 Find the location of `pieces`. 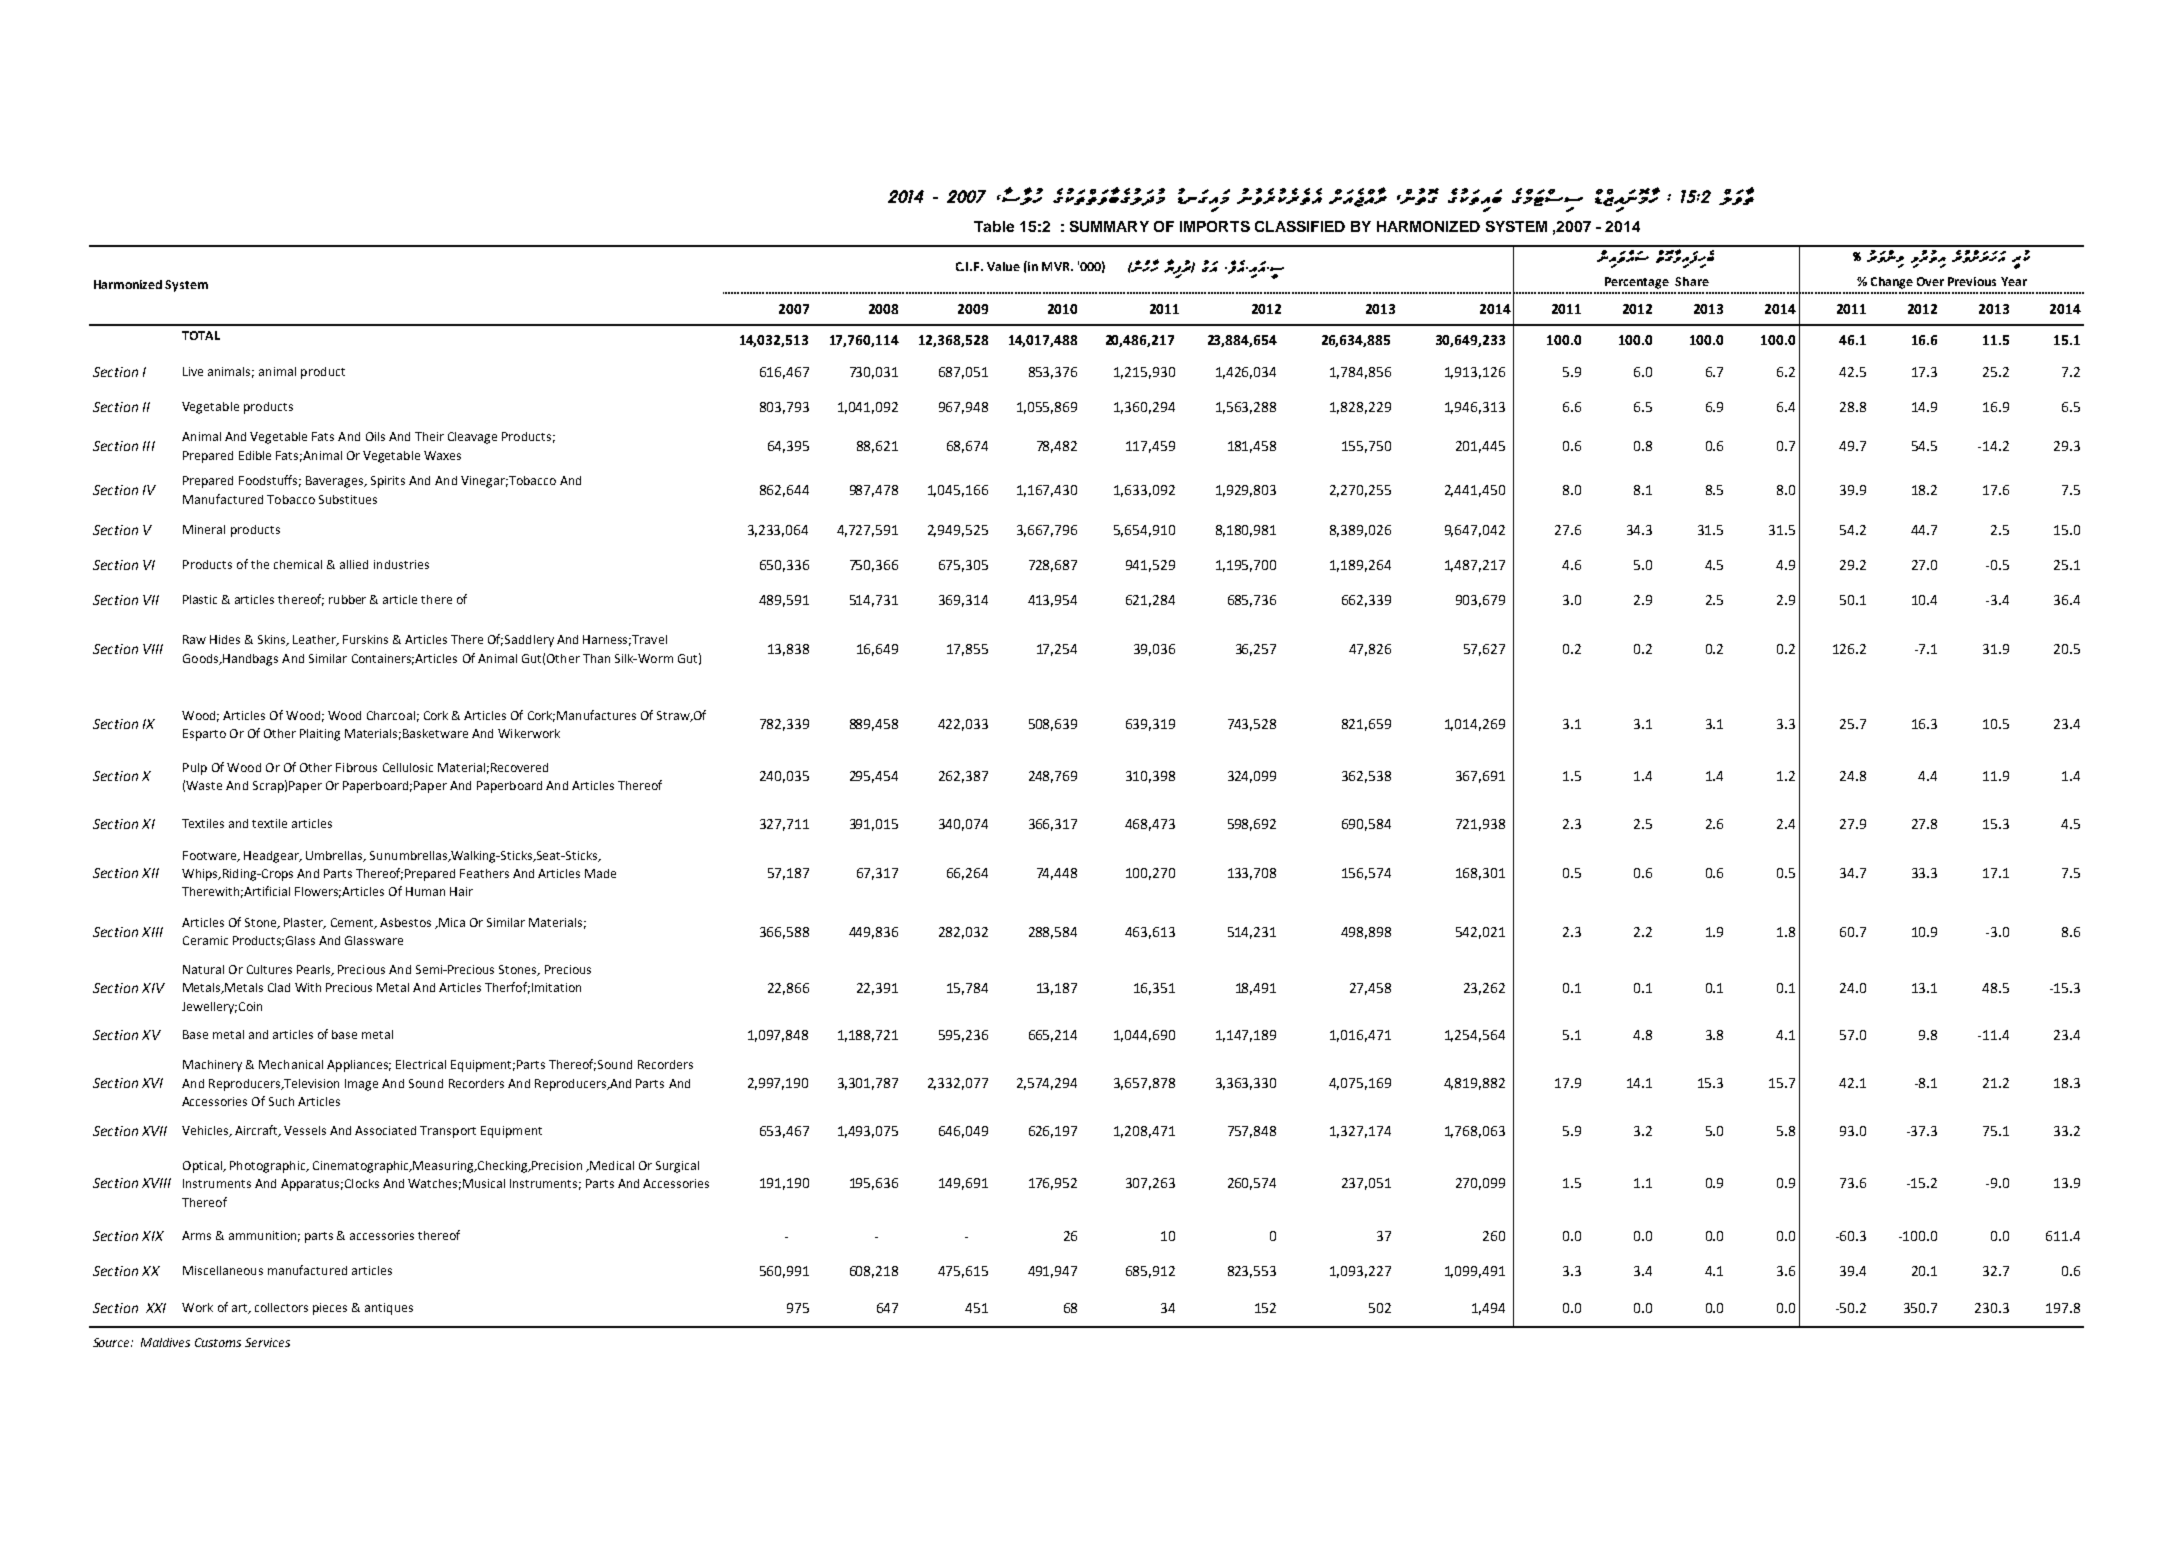

pieces is located at coordinates (330, 1309).
